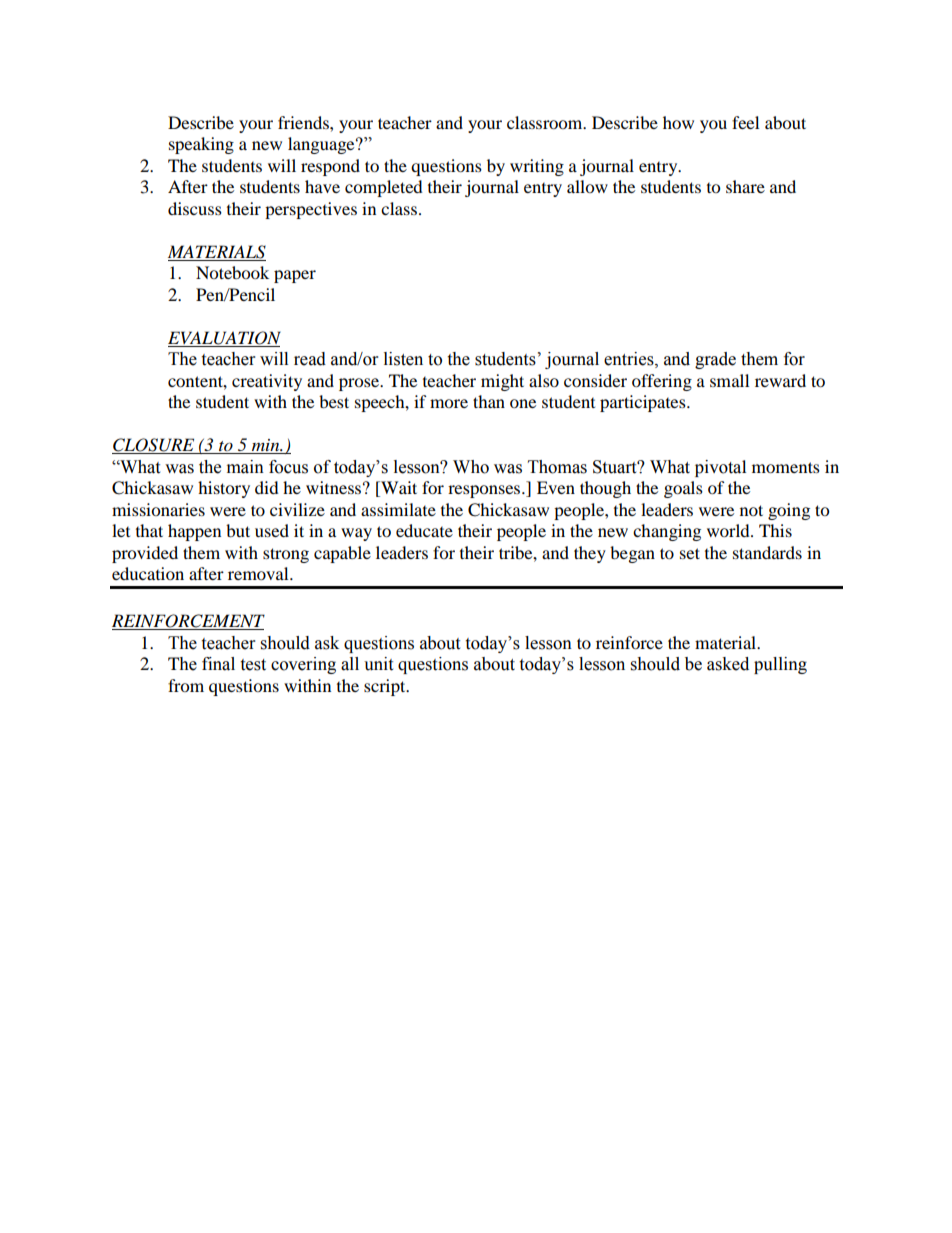  Describe the element at coordinates (729, 380) in the page. I see `small` at that location.
